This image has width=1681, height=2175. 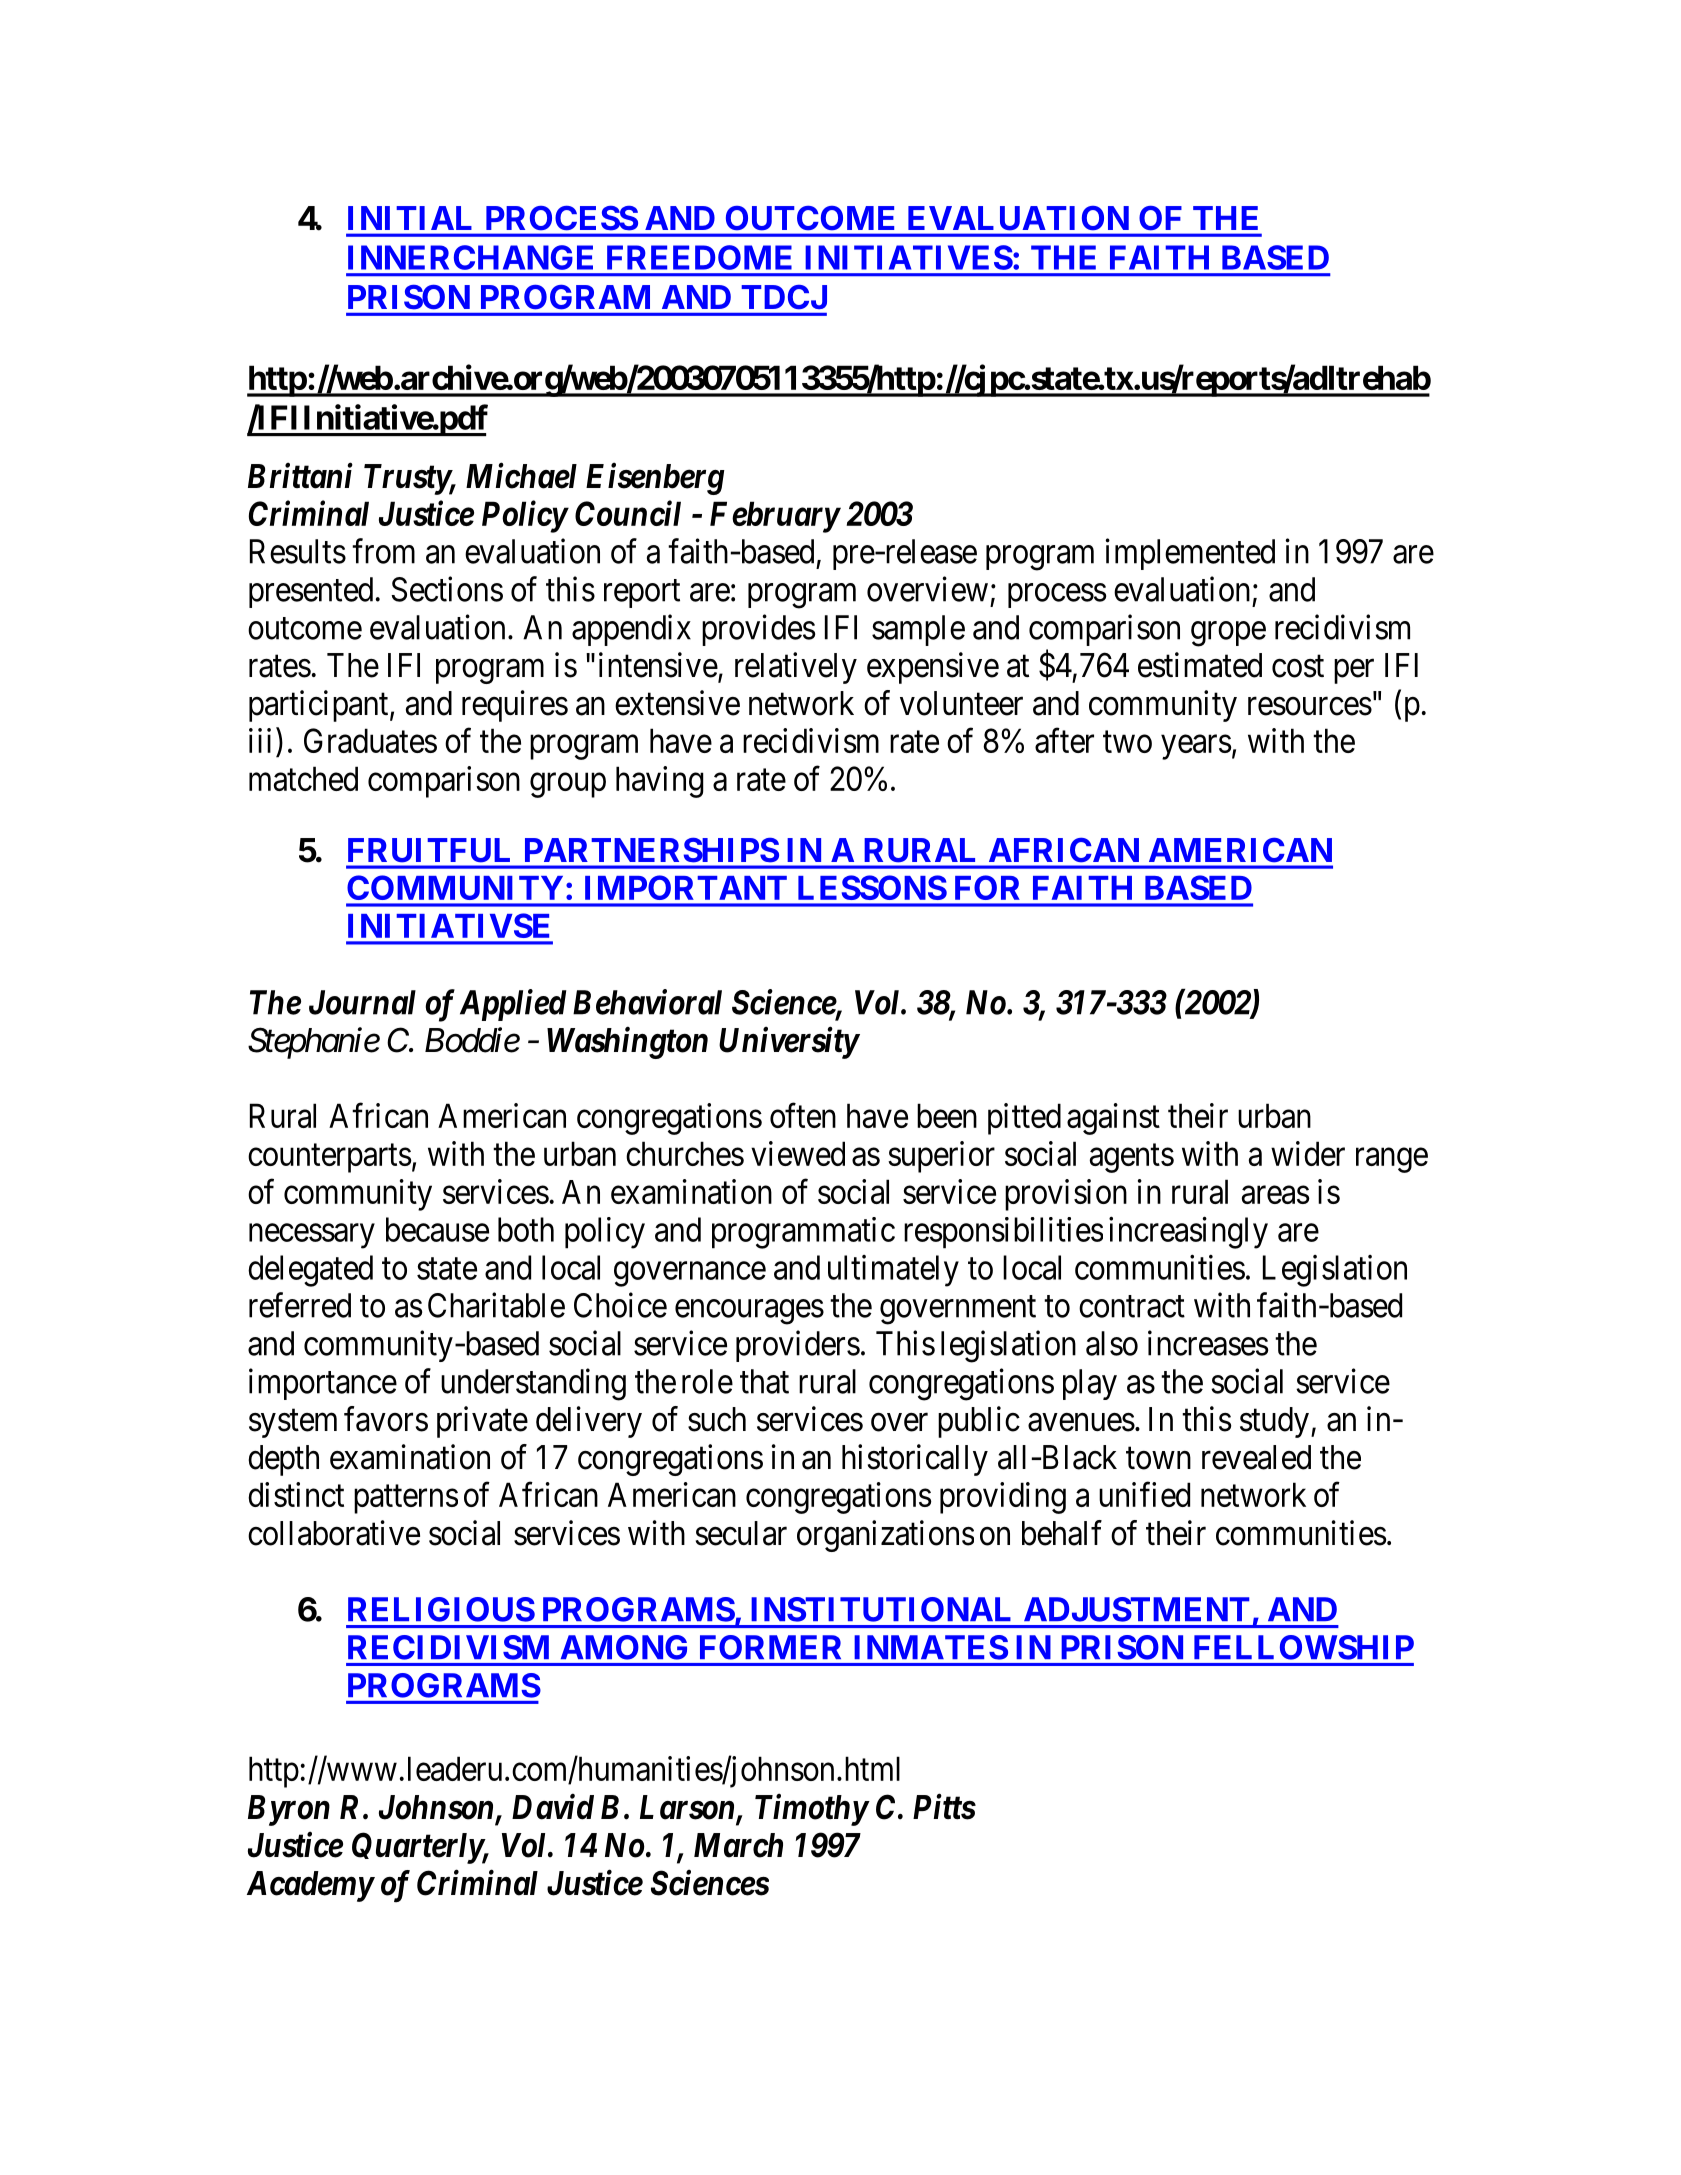 I want to click on from, so click(x=383, y=551).
